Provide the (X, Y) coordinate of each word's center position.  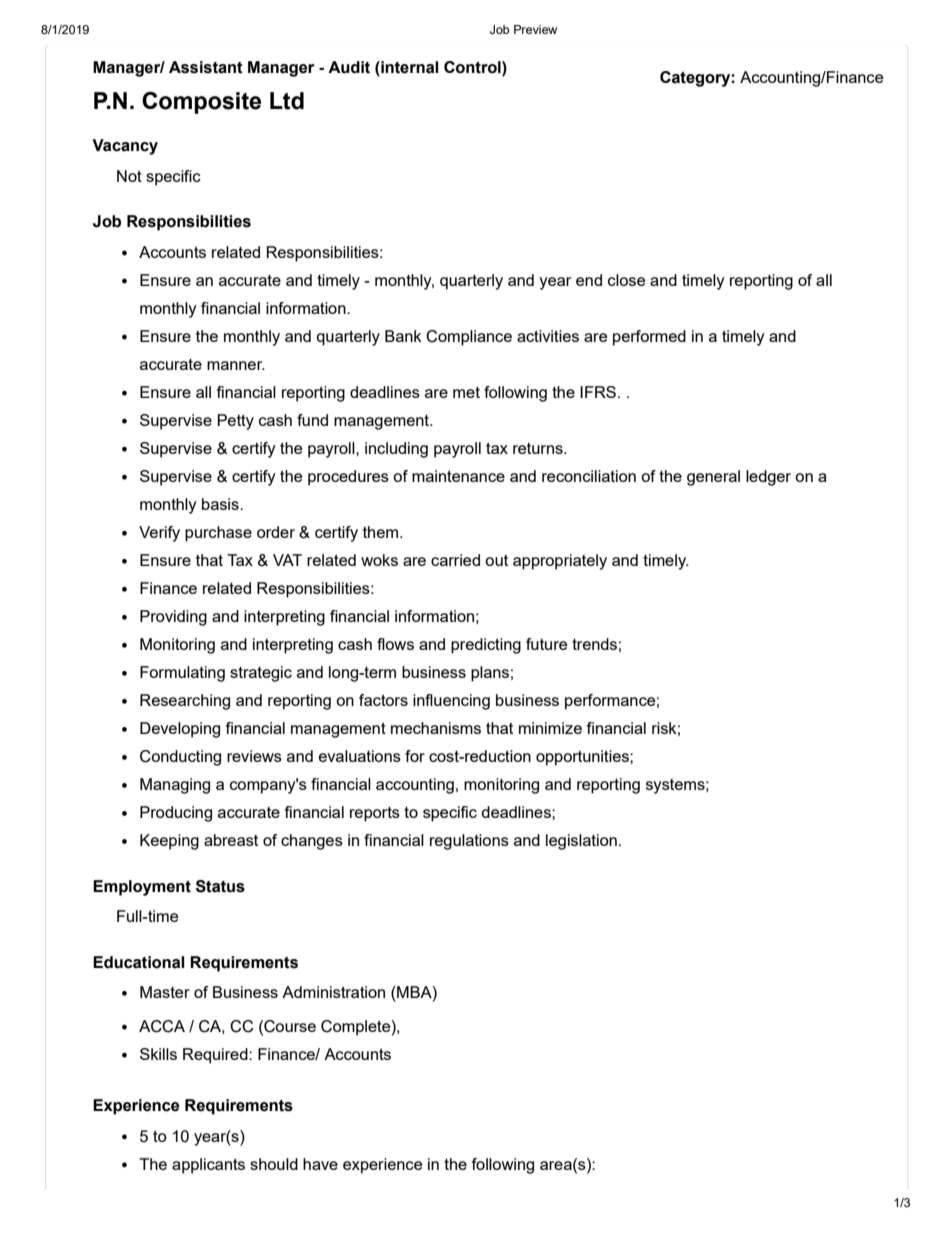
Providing (173, 618)
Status (220, 886)
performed (649, 338)
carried (455, 560)
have (320, 1164)
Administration (333, 992)
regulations (469, 842)
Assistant (206, 67)
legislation (581, 842)
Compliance (469, 338)
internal (409, 68)
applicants (208, 1166)
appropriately (560, 562)
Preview (535, 29)
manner (236, 365)
